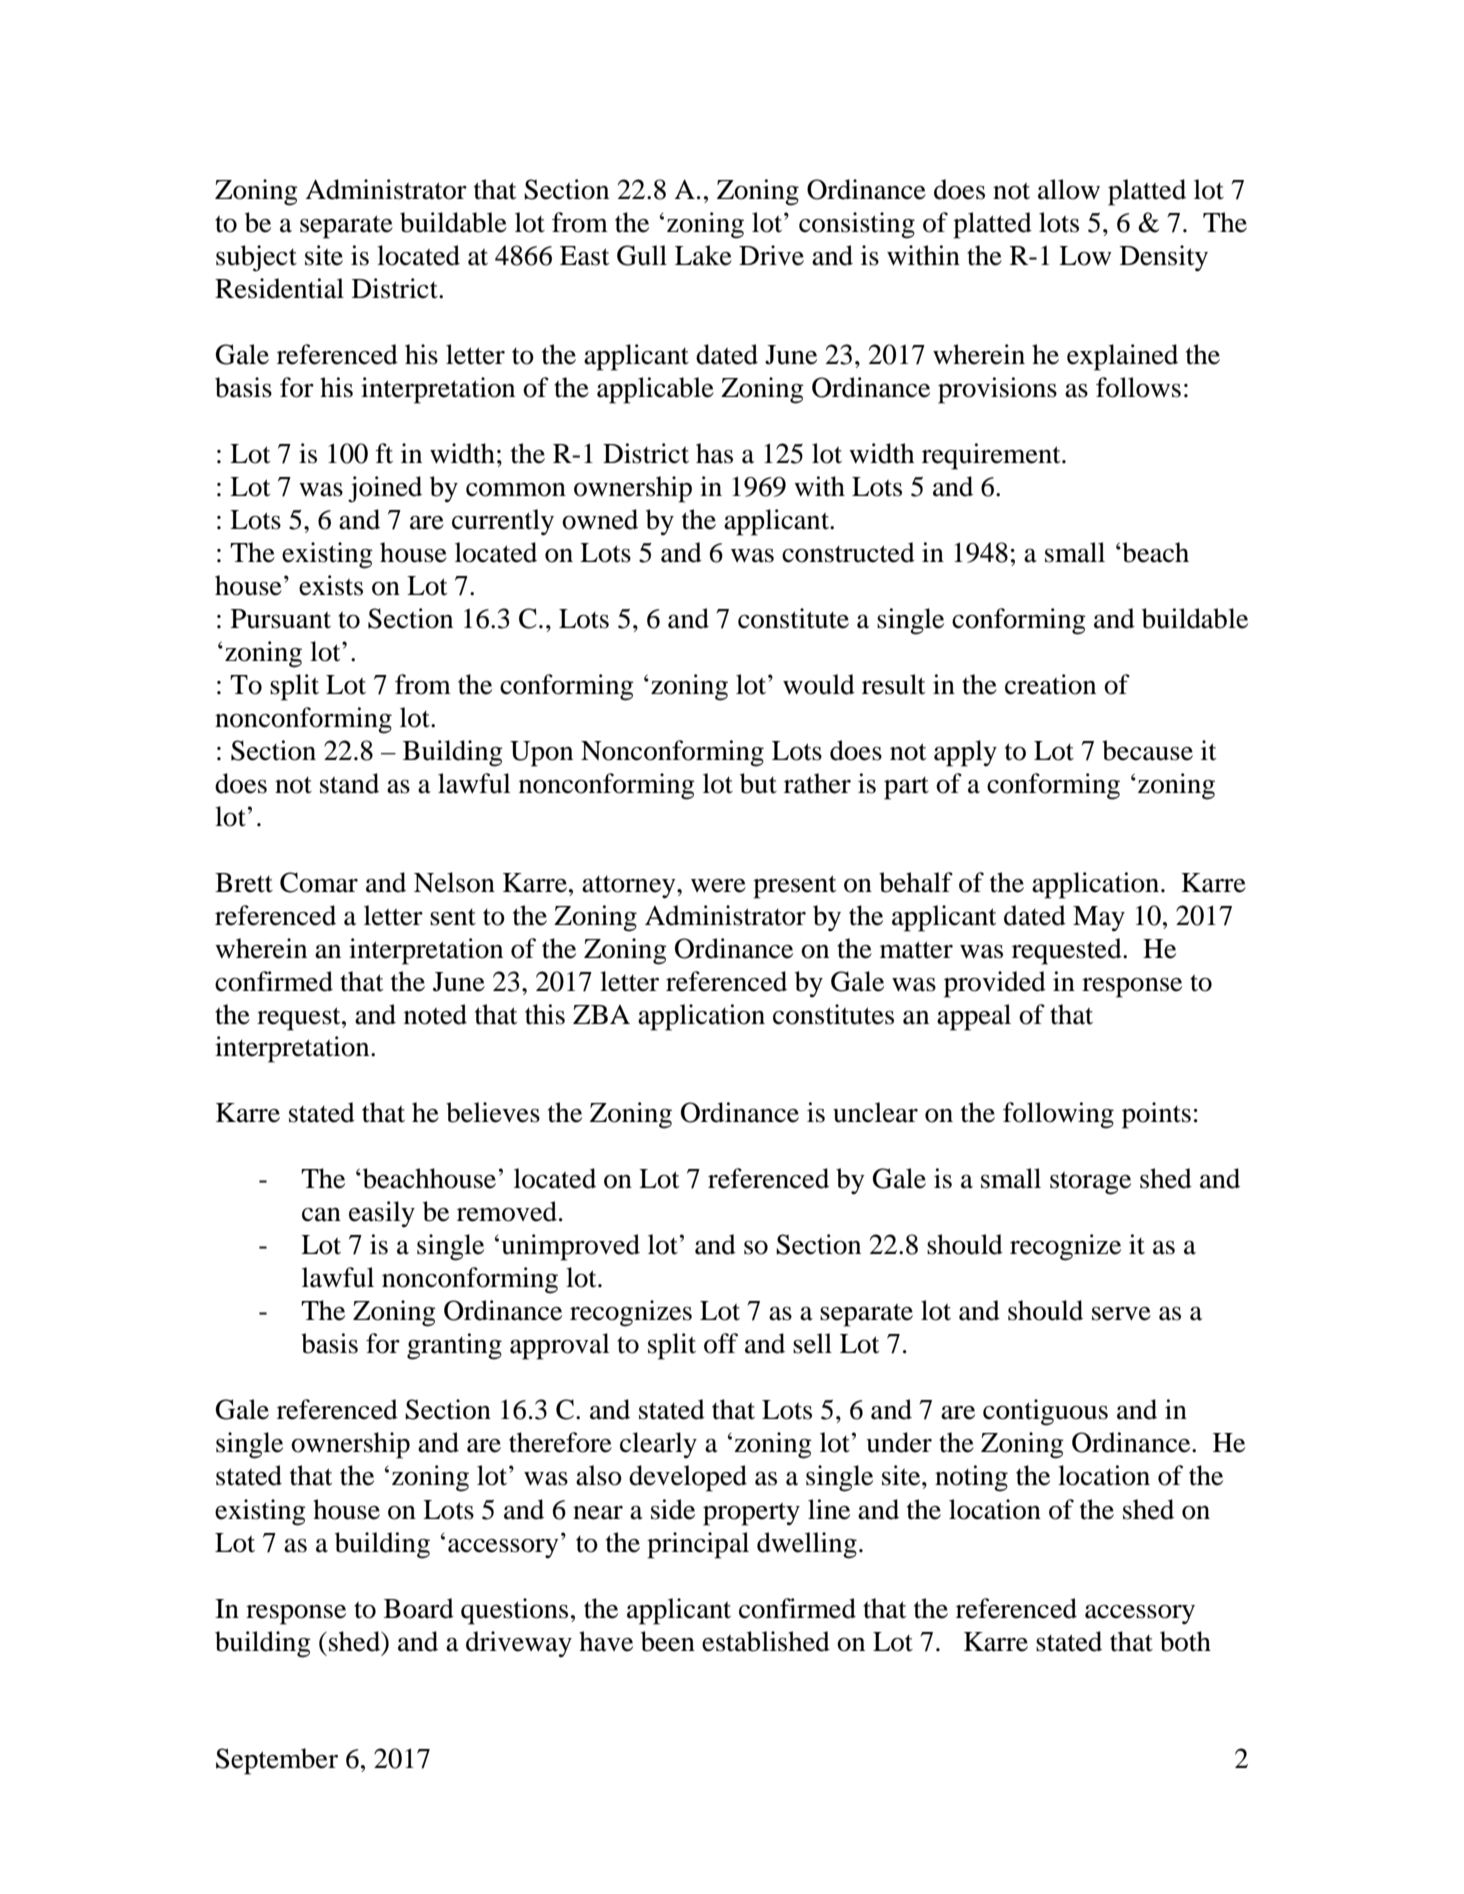 The height and width of the image is (1894, 1464). I want to click on subject, so click(256, 258).
